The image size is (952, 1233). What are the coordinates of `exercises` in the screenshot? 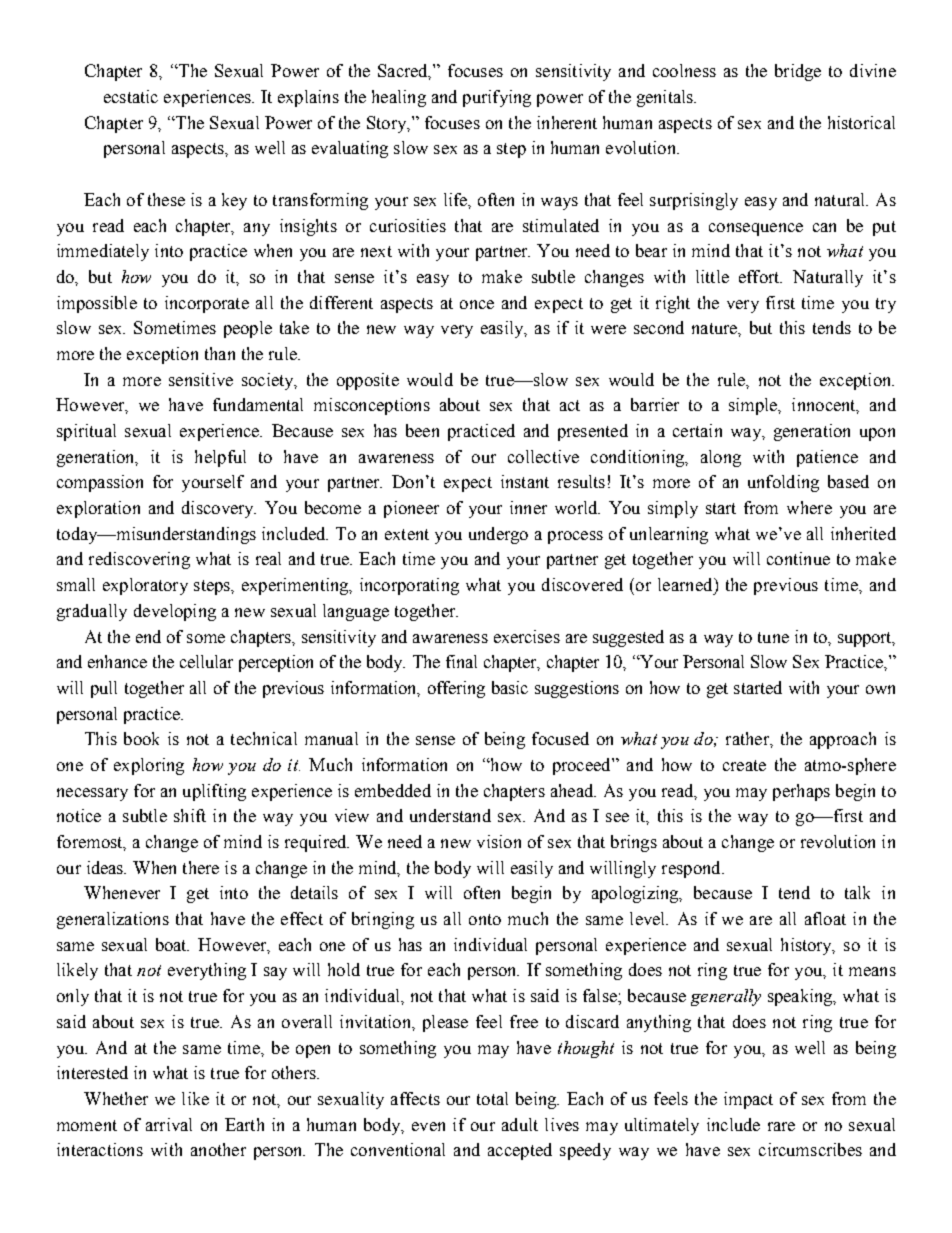 It's located at (527, 636).
